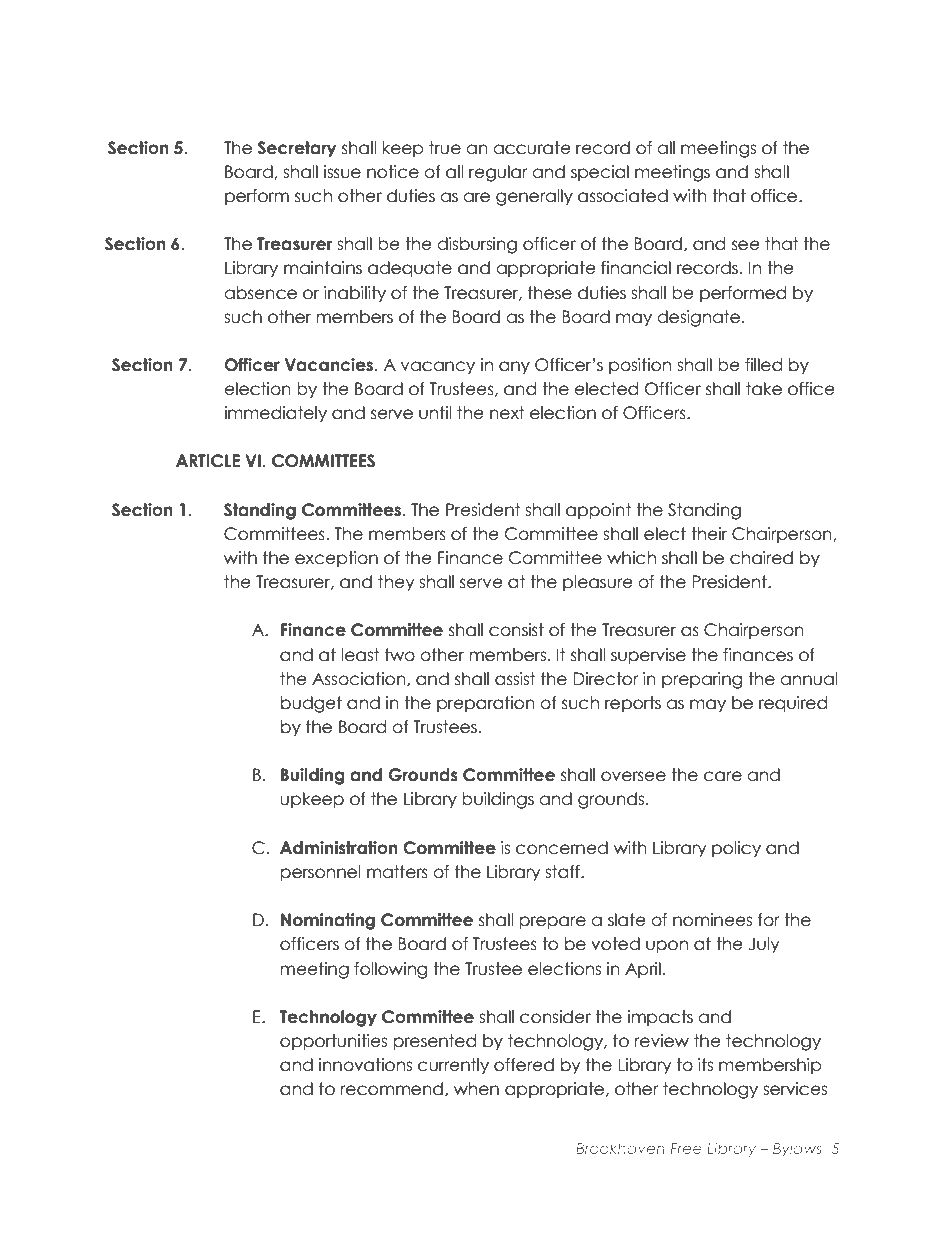  Describe the element at coordinates (208, 461) in the page. I see `ARTICLE` at that location.
